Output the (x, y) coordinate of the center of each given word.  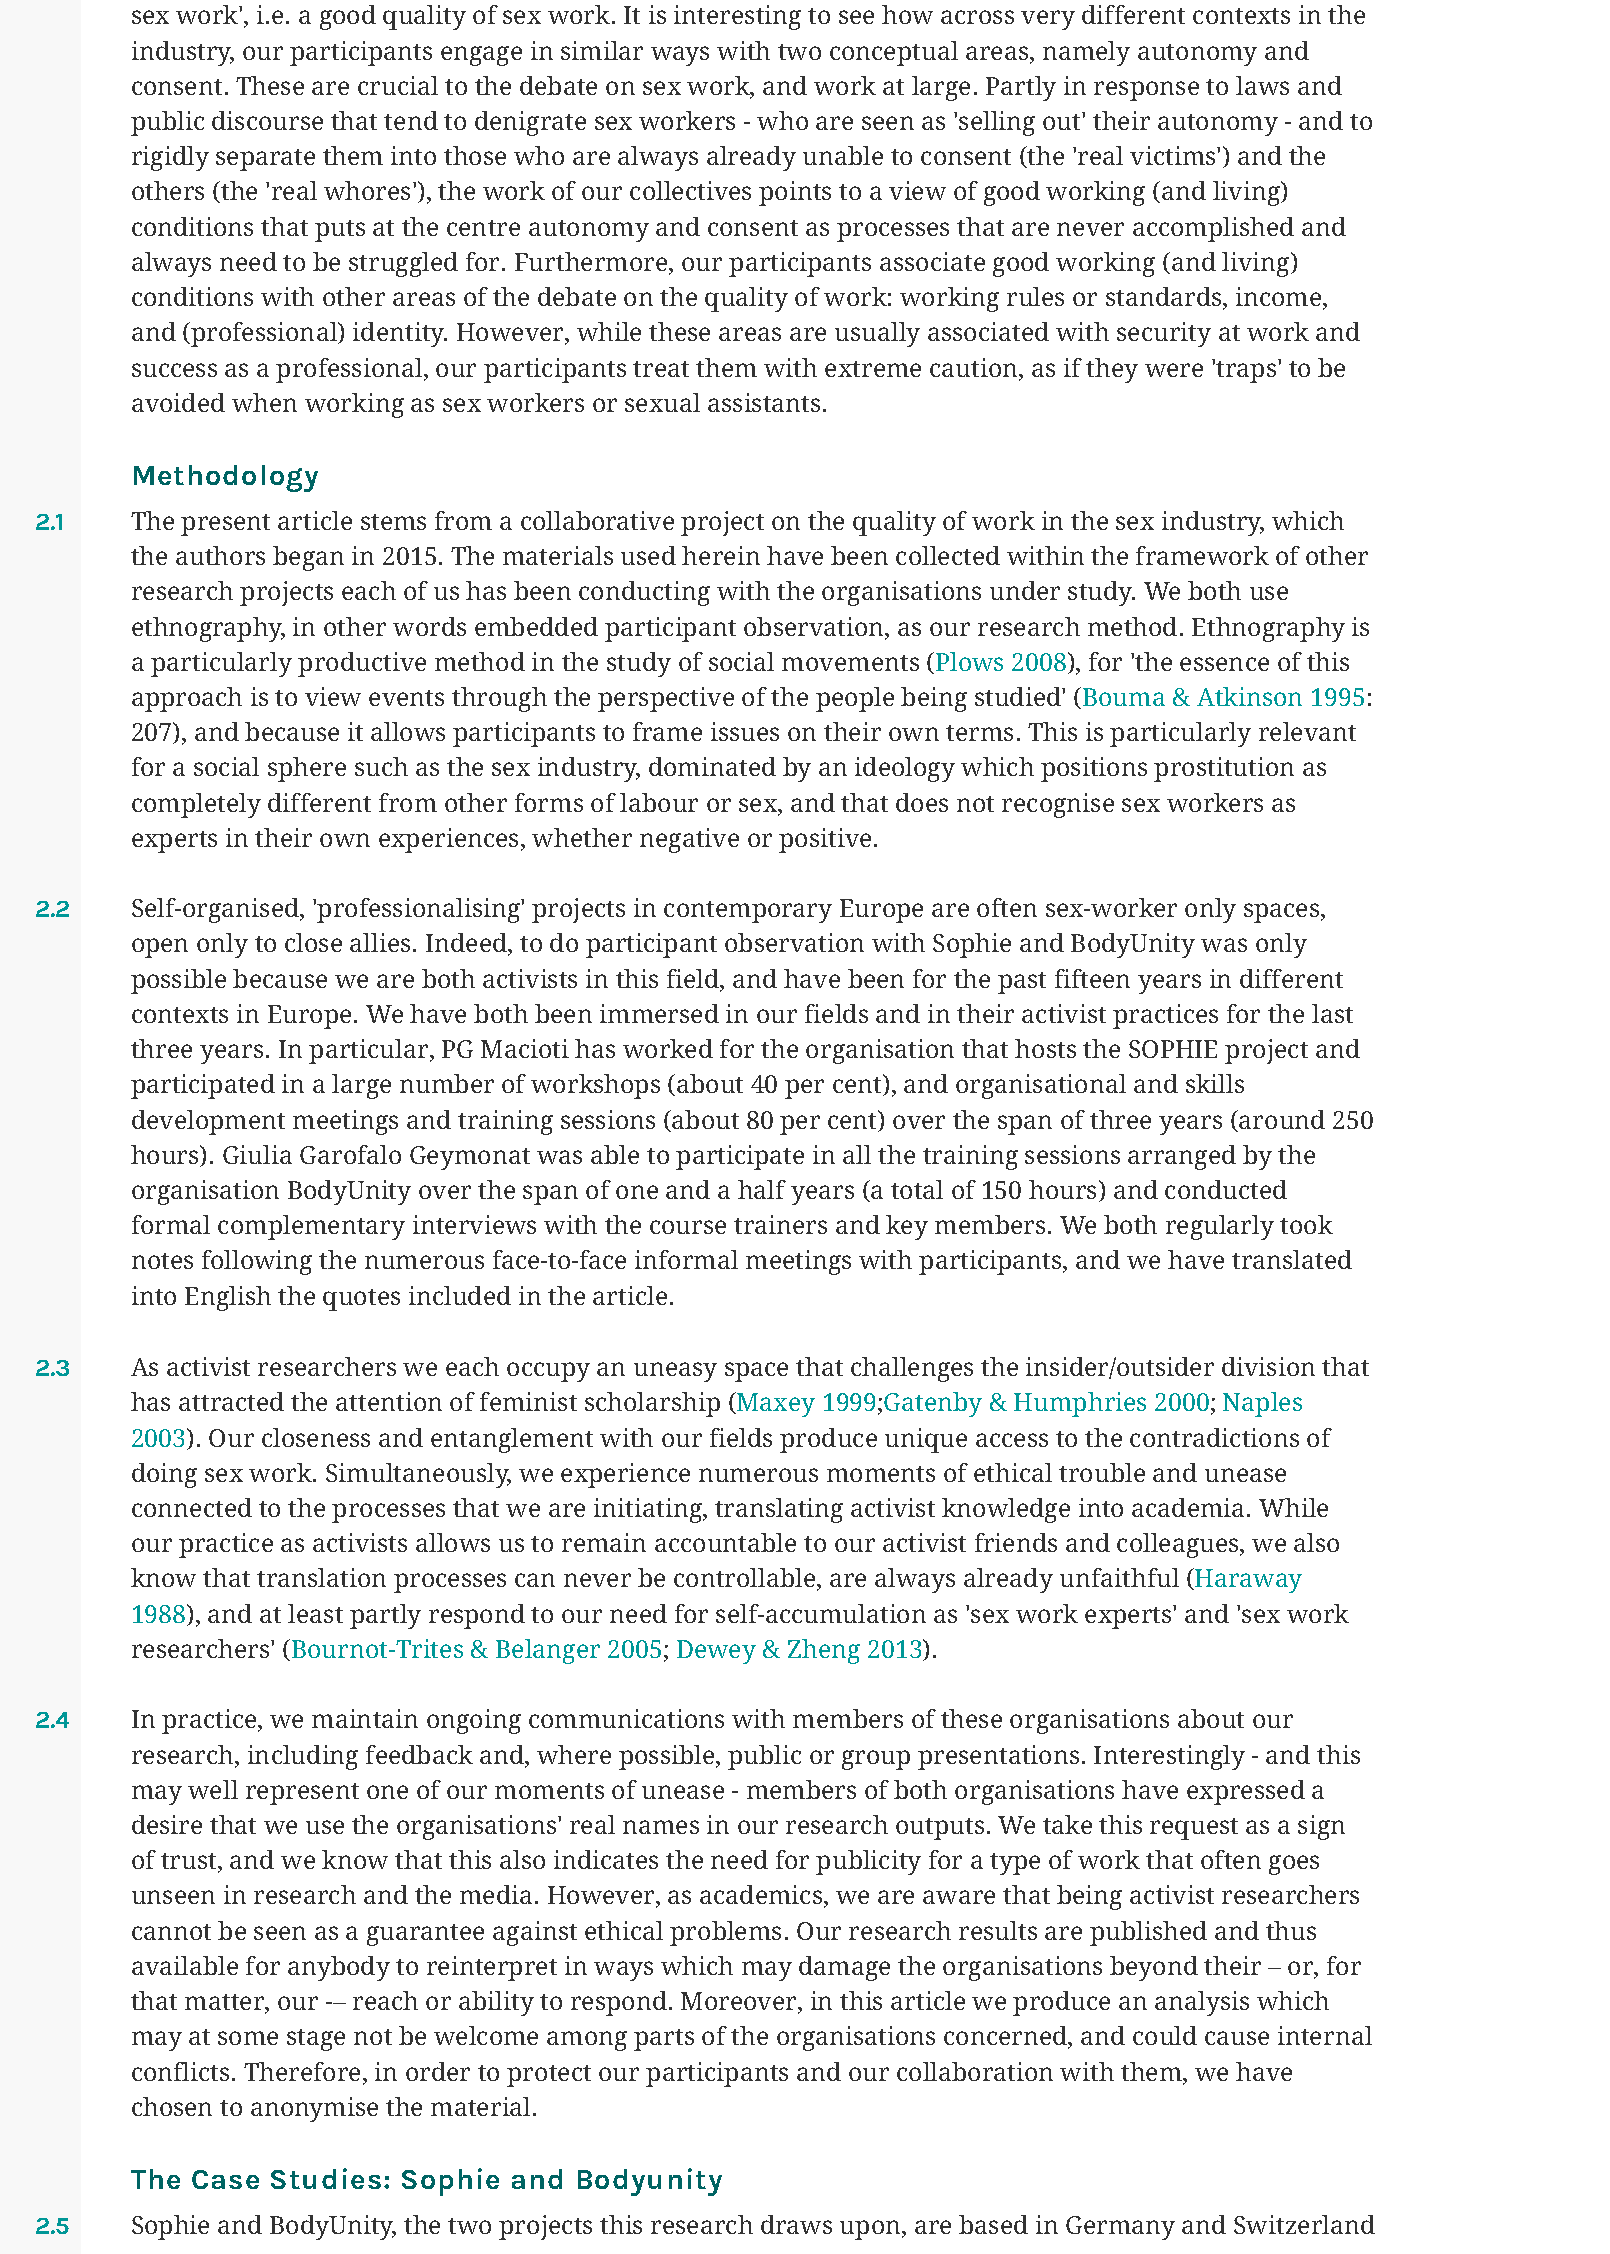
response (1146, 91)
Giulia (257, 1154)
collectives (690, 190)
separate (265, 160)
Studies (326, 2178)
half (762, 1189)
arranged (1182, 1157)
